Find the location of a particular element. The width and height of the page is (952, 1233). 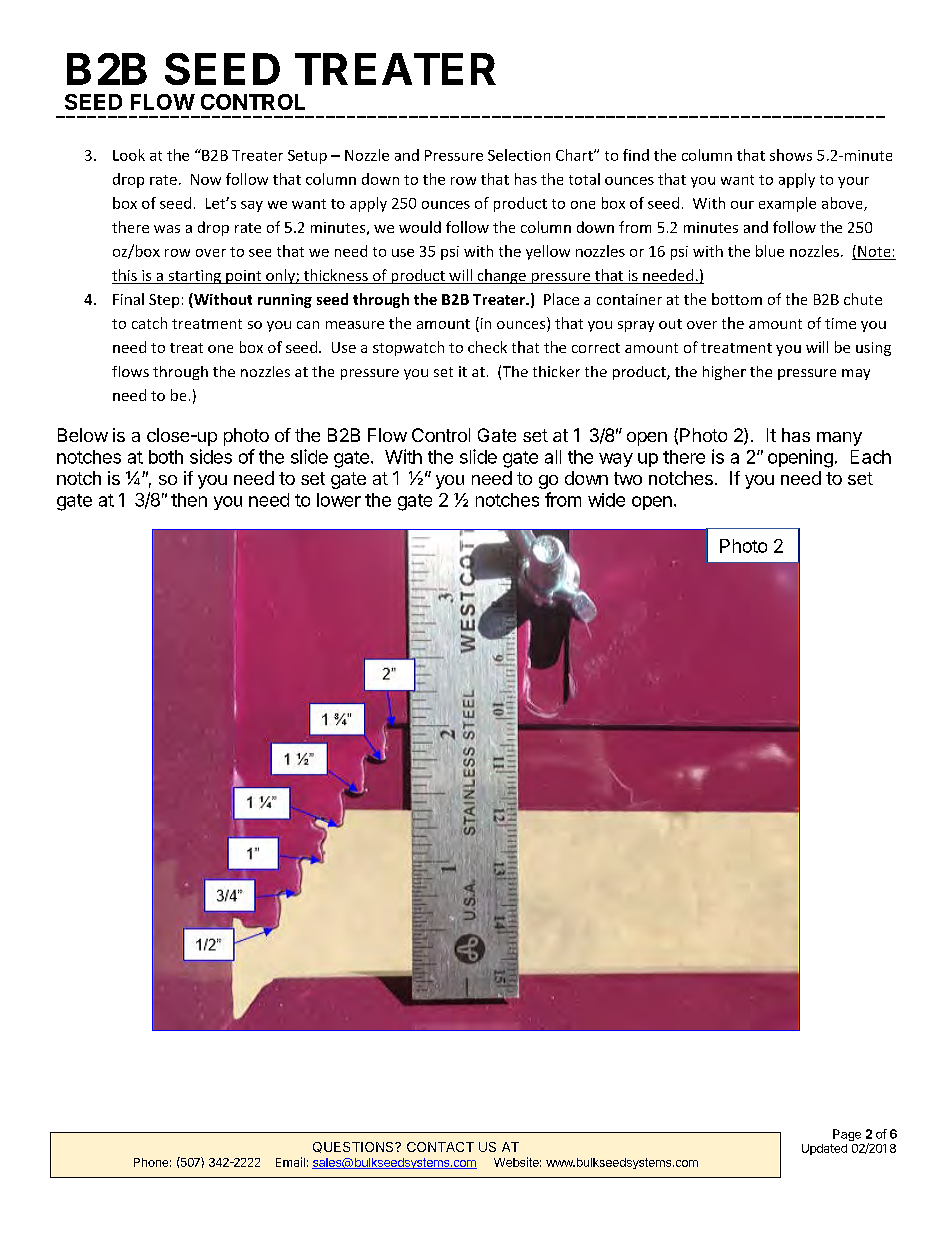

both is located at coordinates (166, 457).
